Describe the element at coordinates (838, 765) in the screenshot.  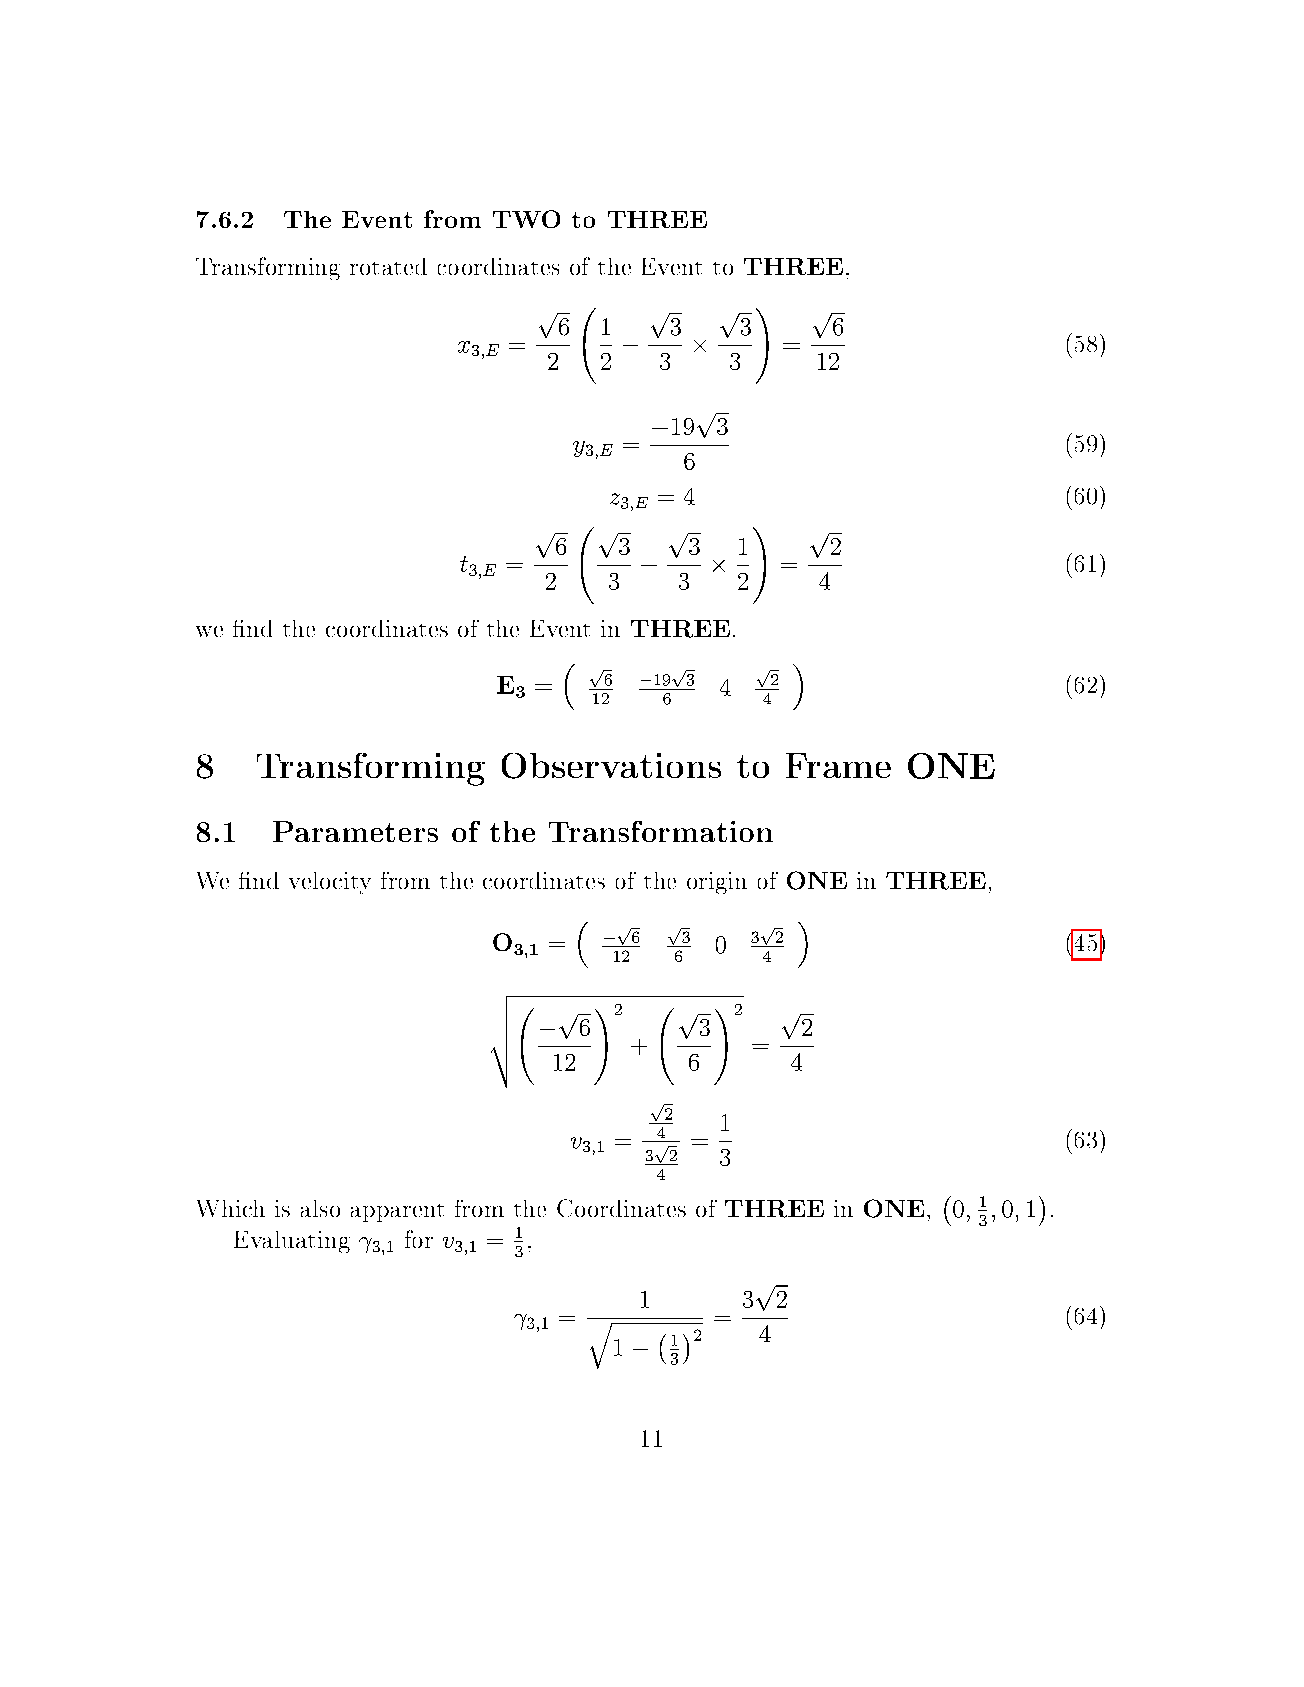
I see `Frame` at that location.
